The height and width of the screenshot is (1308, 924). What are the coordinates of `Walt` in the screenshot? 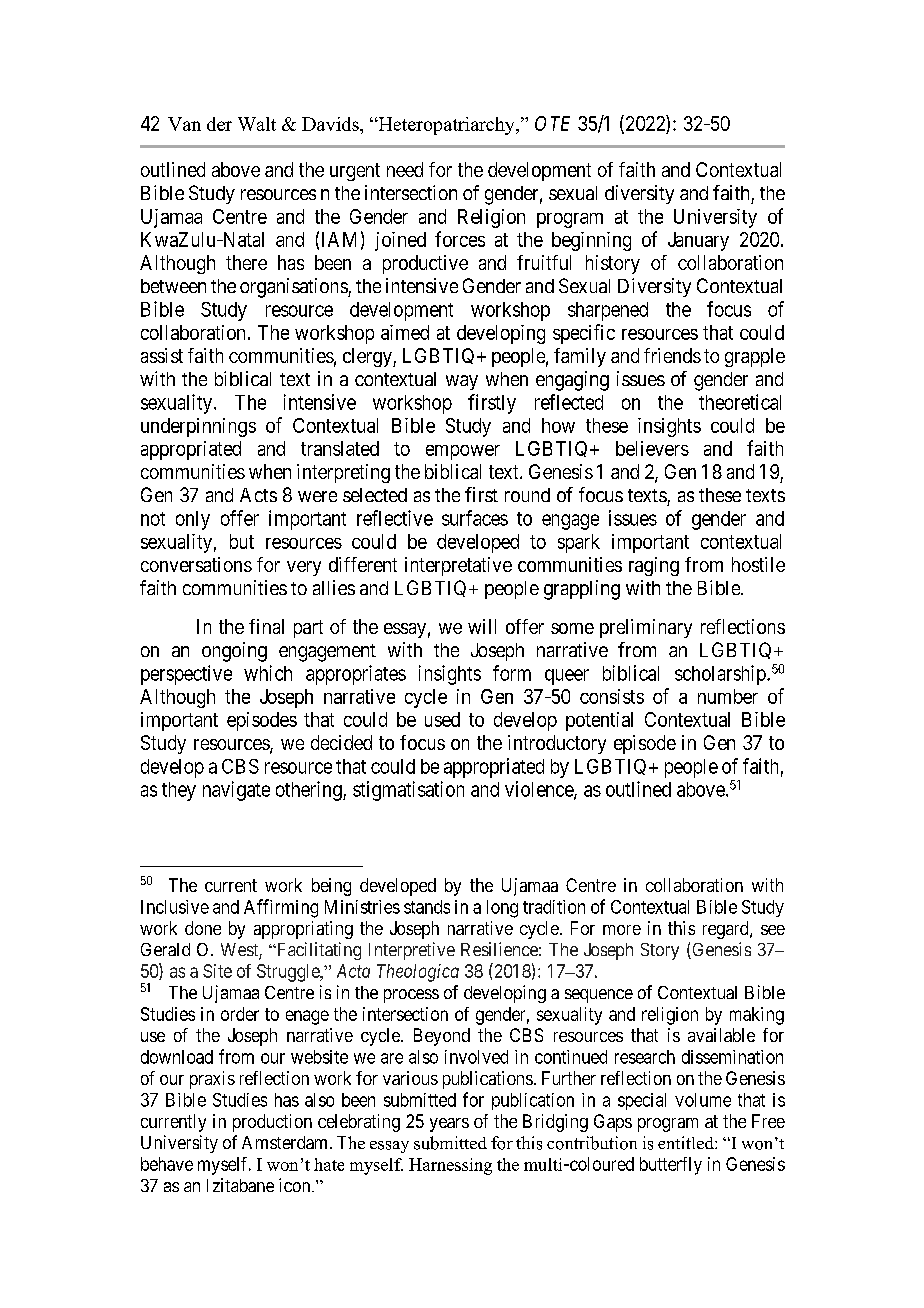 It's located at (257, 124).
